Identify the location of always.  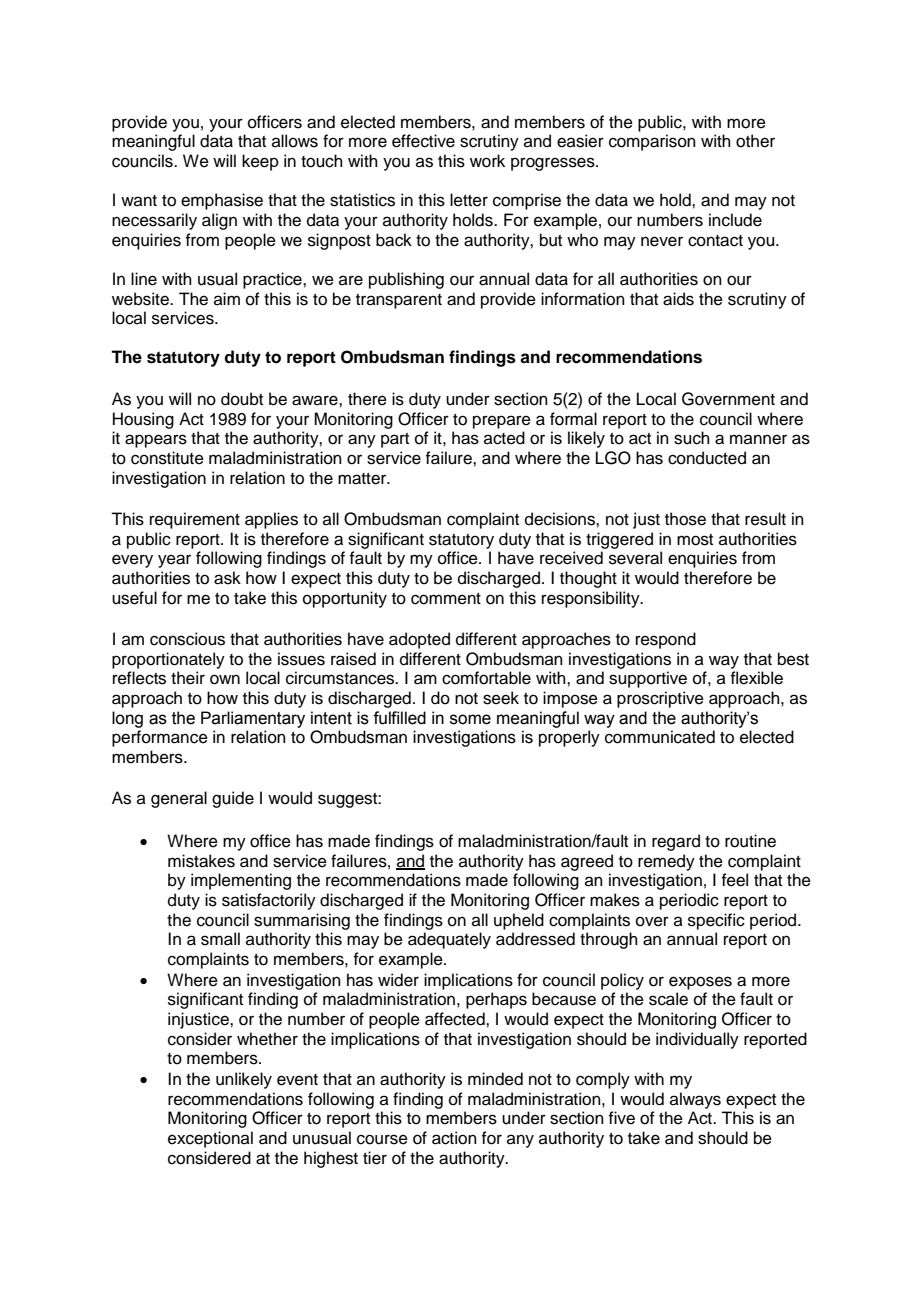
(695, 1100).
